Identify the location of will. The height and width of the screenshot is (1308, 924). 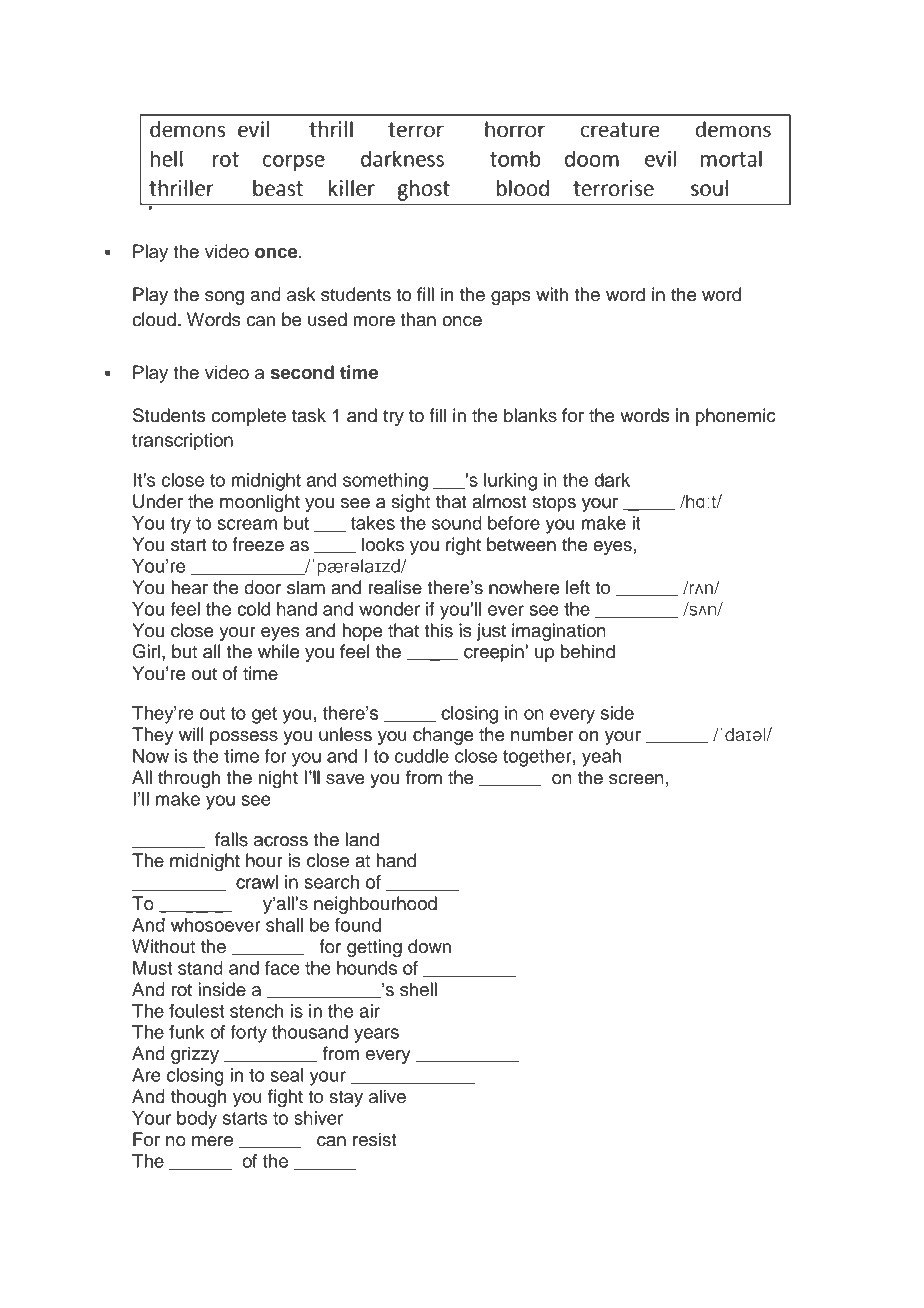
(191, 734).
